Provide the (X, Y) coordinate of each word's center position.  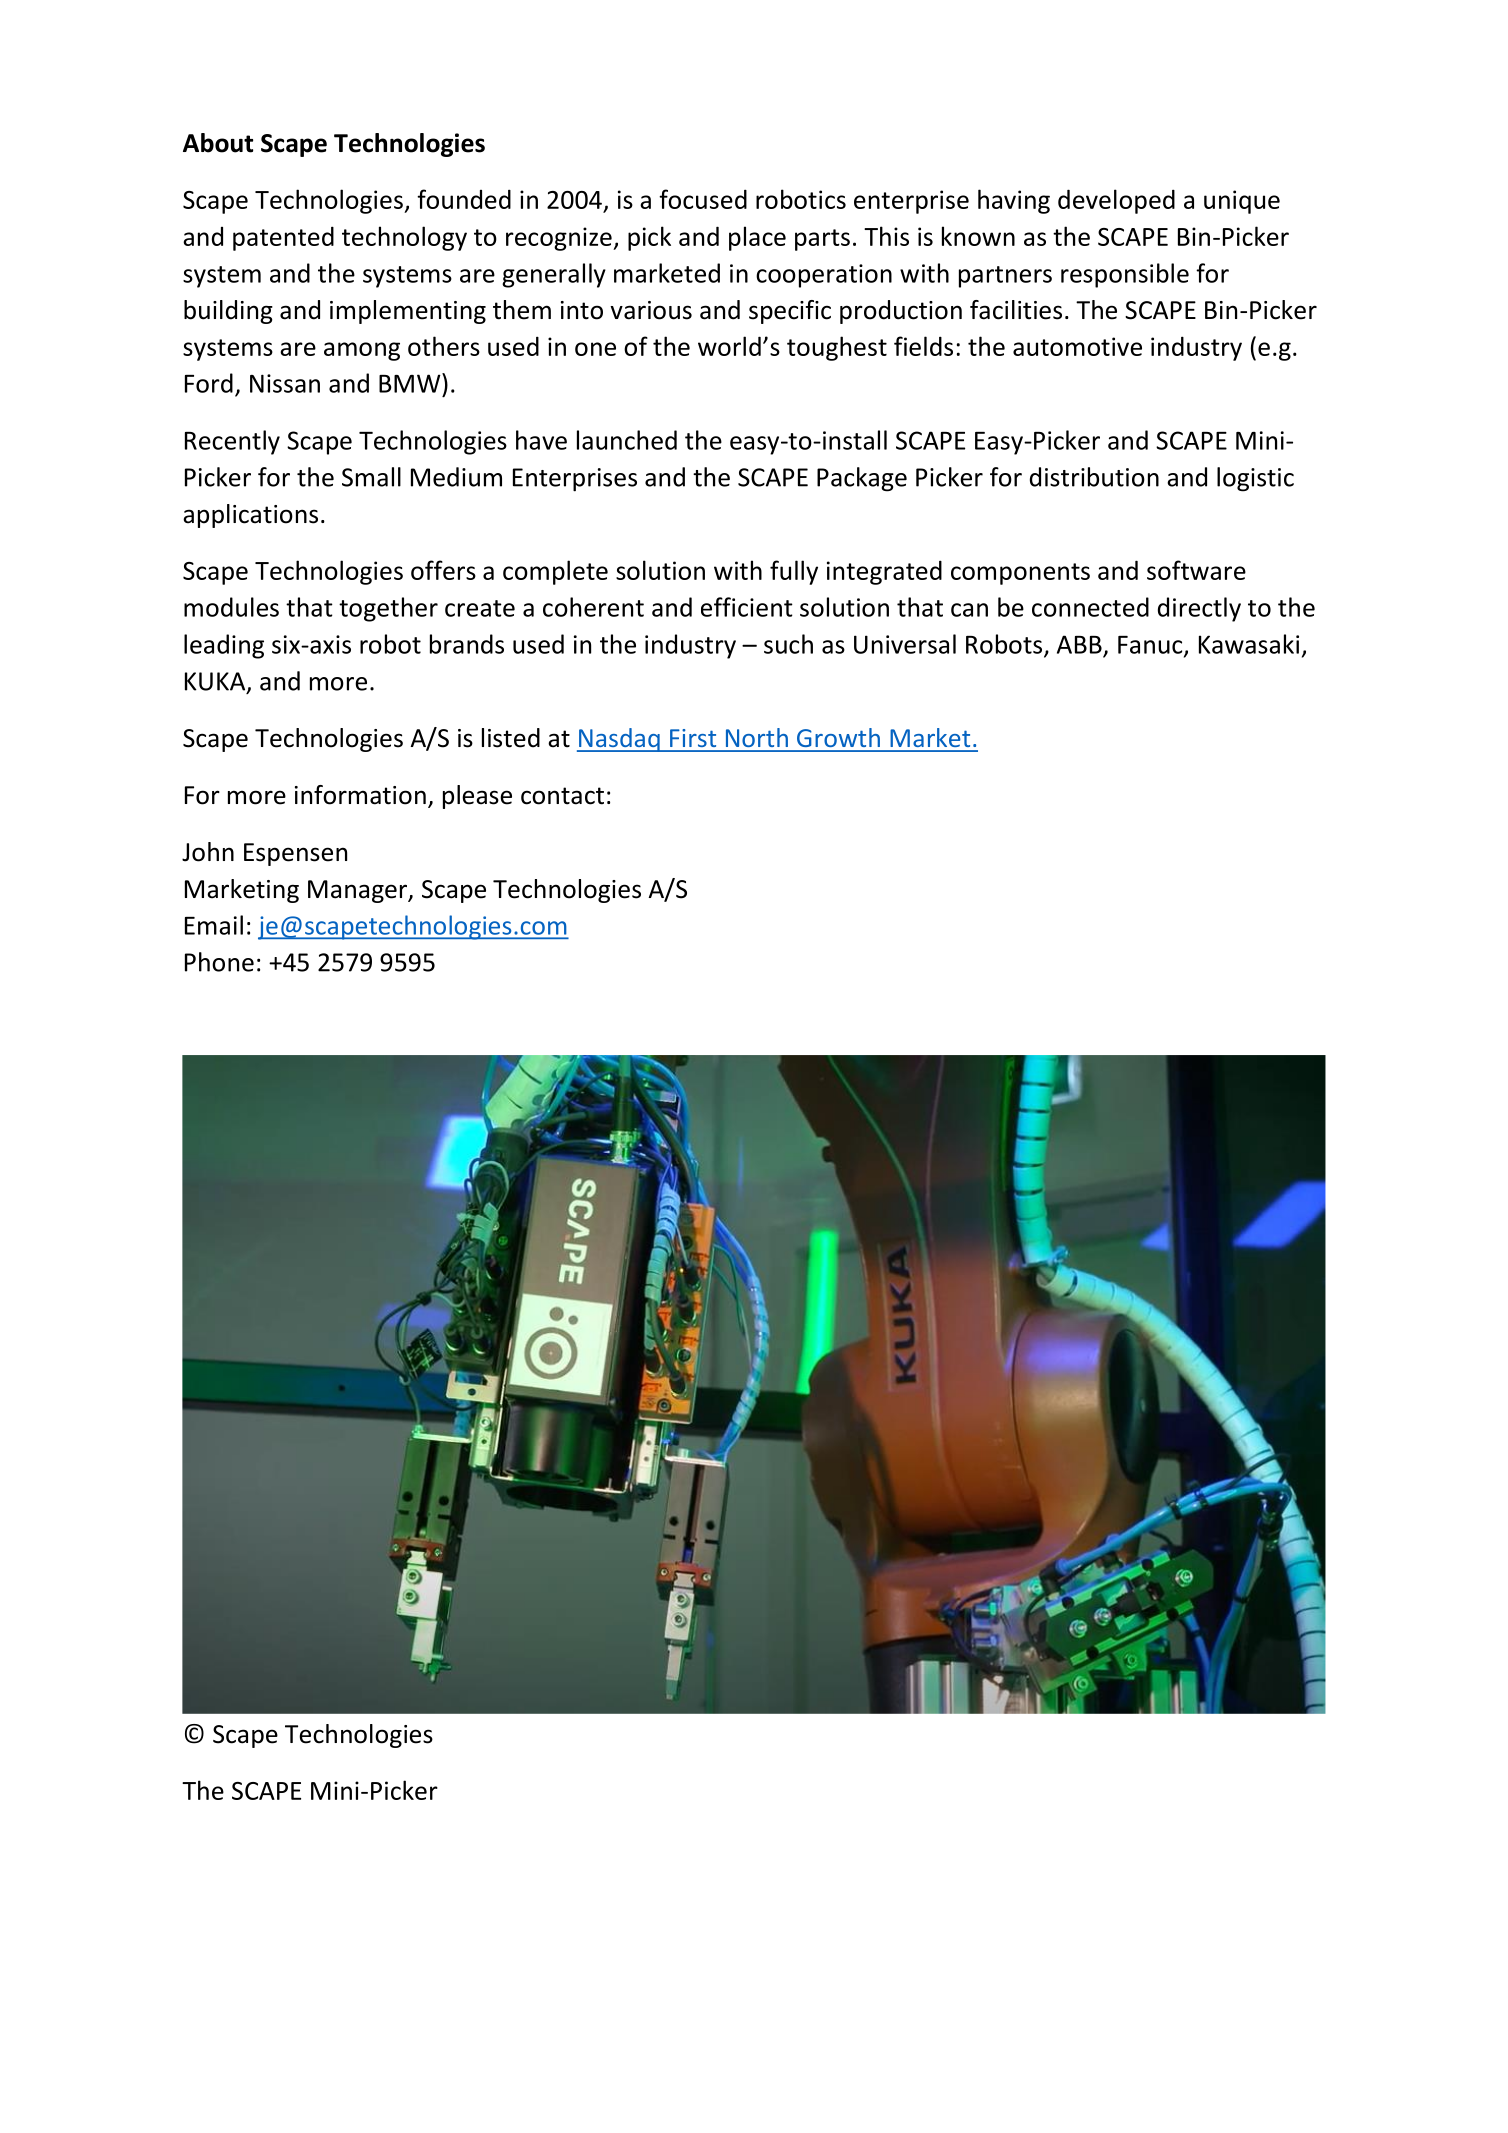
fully (794, 572)
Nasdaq (619, 740)
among (362, 351)
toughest (837, 348)
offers (443, 570)
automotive (1077, 346)
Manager (359, 891)
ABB (1079, 644)
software (1196, 570)
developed (1116, 201)
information (360, 795)
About (218, 143)
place (757, 238)
